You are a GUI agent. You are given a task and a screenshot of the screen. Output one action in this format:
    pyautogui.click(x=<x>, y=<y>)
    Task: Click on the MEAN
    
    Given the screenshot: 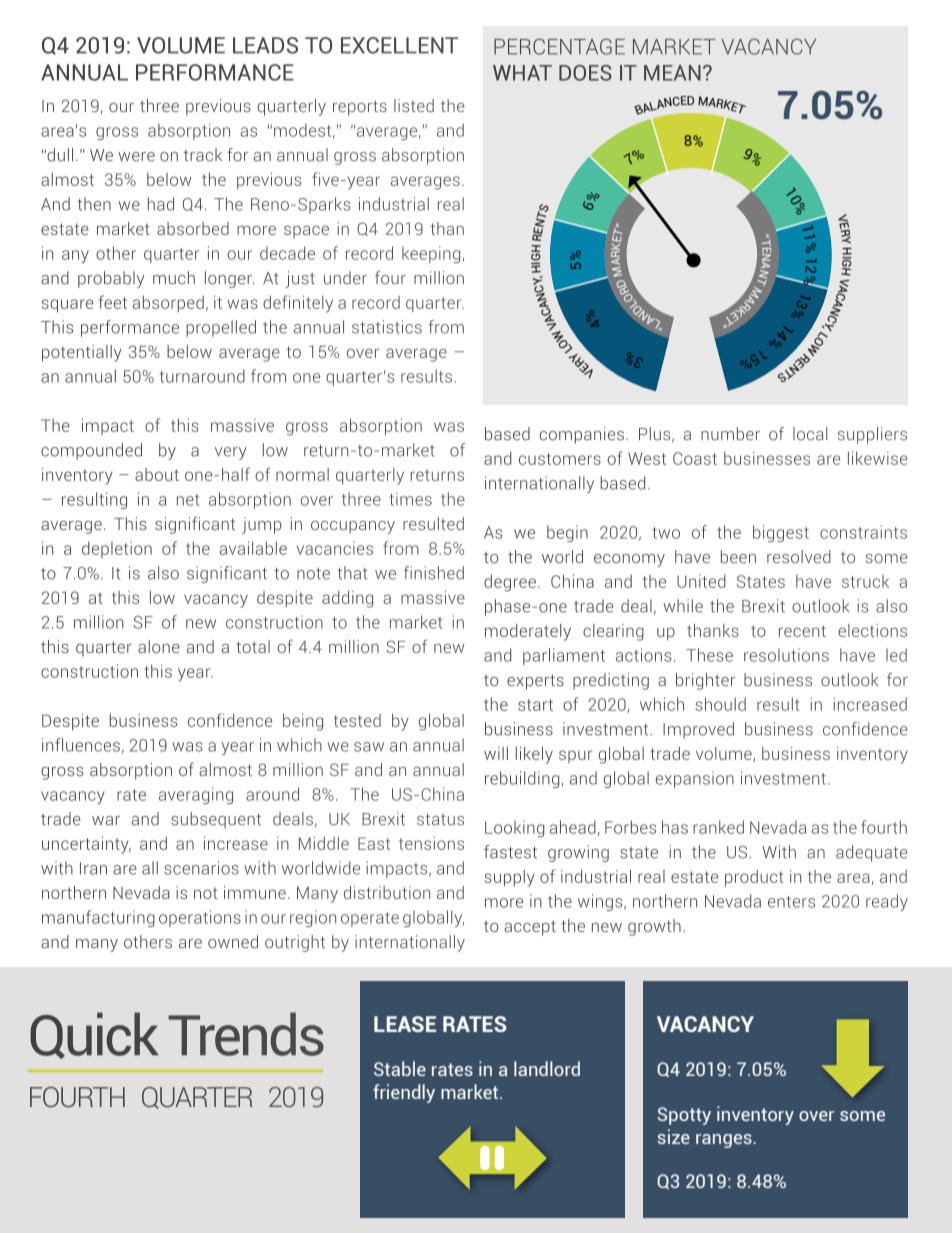 What is the action you would take?
    pyautogui.click(x=672, y=73)
